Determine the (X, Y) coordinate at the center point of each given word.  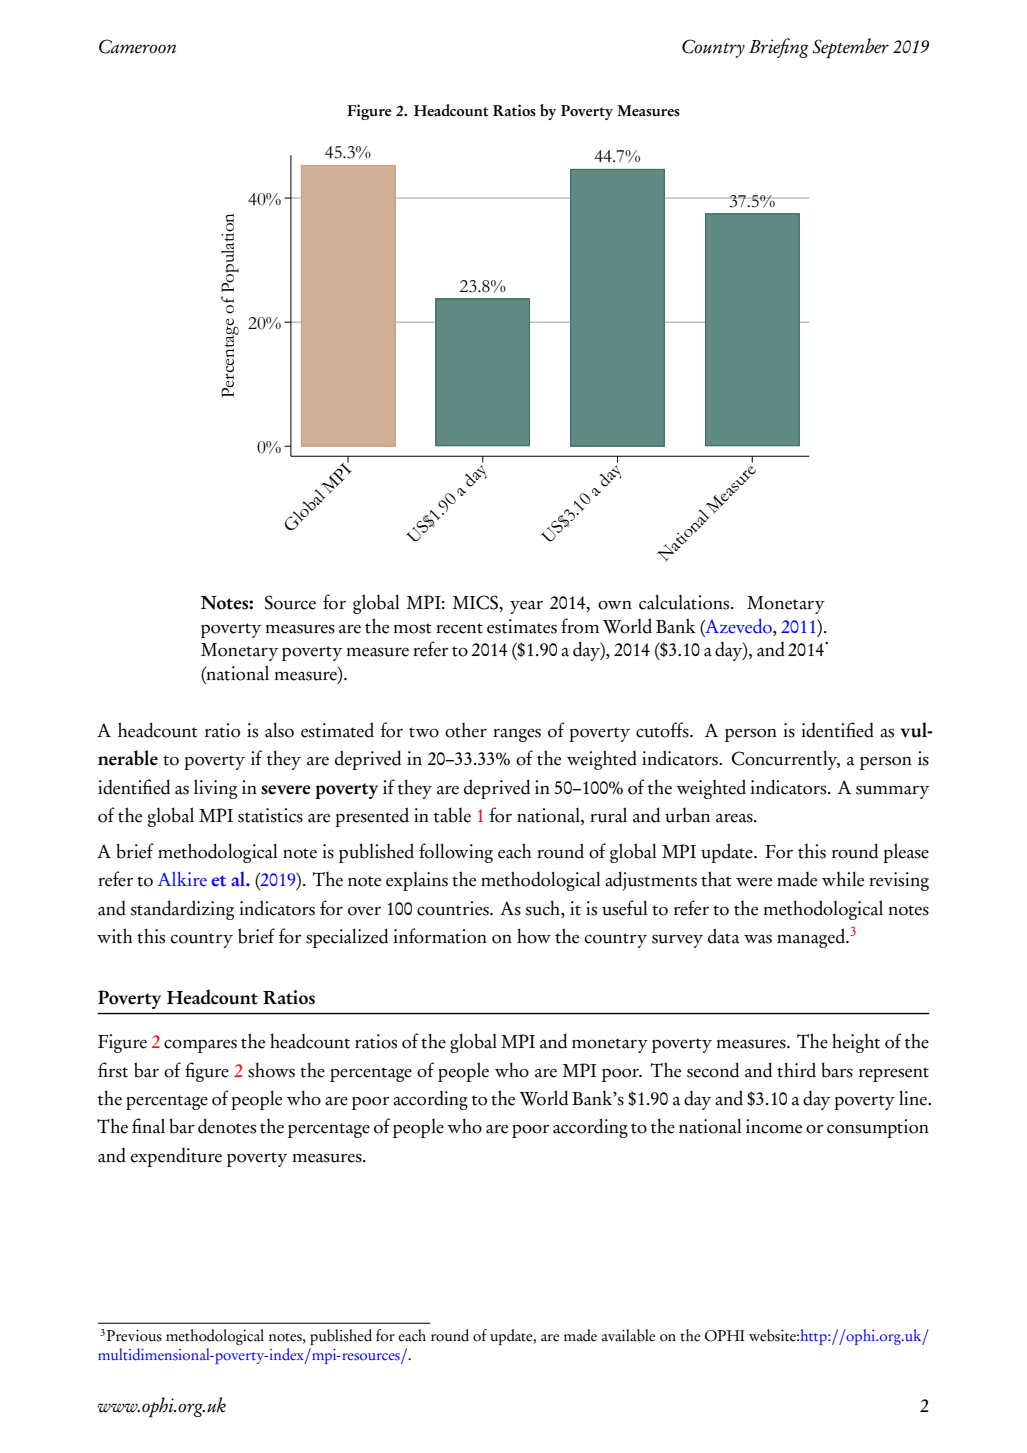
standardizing (182, 910)
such (543, 908)
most (412, 628)
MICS (476, 602)
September (850, 48)
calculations (685, 602)
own (615, 605)
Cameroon (137, 46)
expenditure (176, 1157)
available (628, 1335)
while (843, 879)
